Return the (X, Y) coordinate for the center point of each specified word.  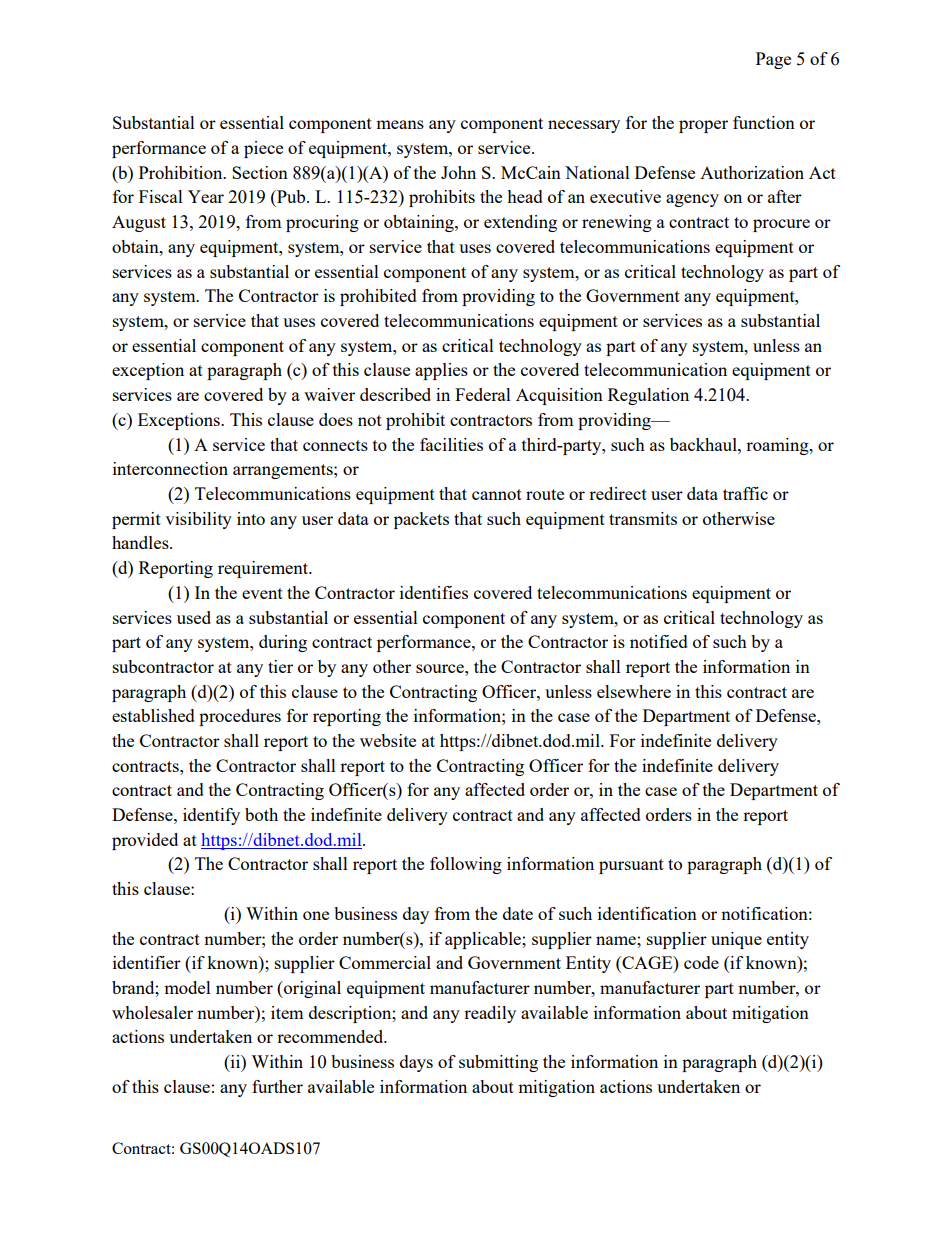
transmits (643, 518)
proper (703, 126)
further (277, 1086)
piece (263, 149)
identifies (434, 592)
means (400, 124)
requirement (264, 569)
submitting (498, 1063)
